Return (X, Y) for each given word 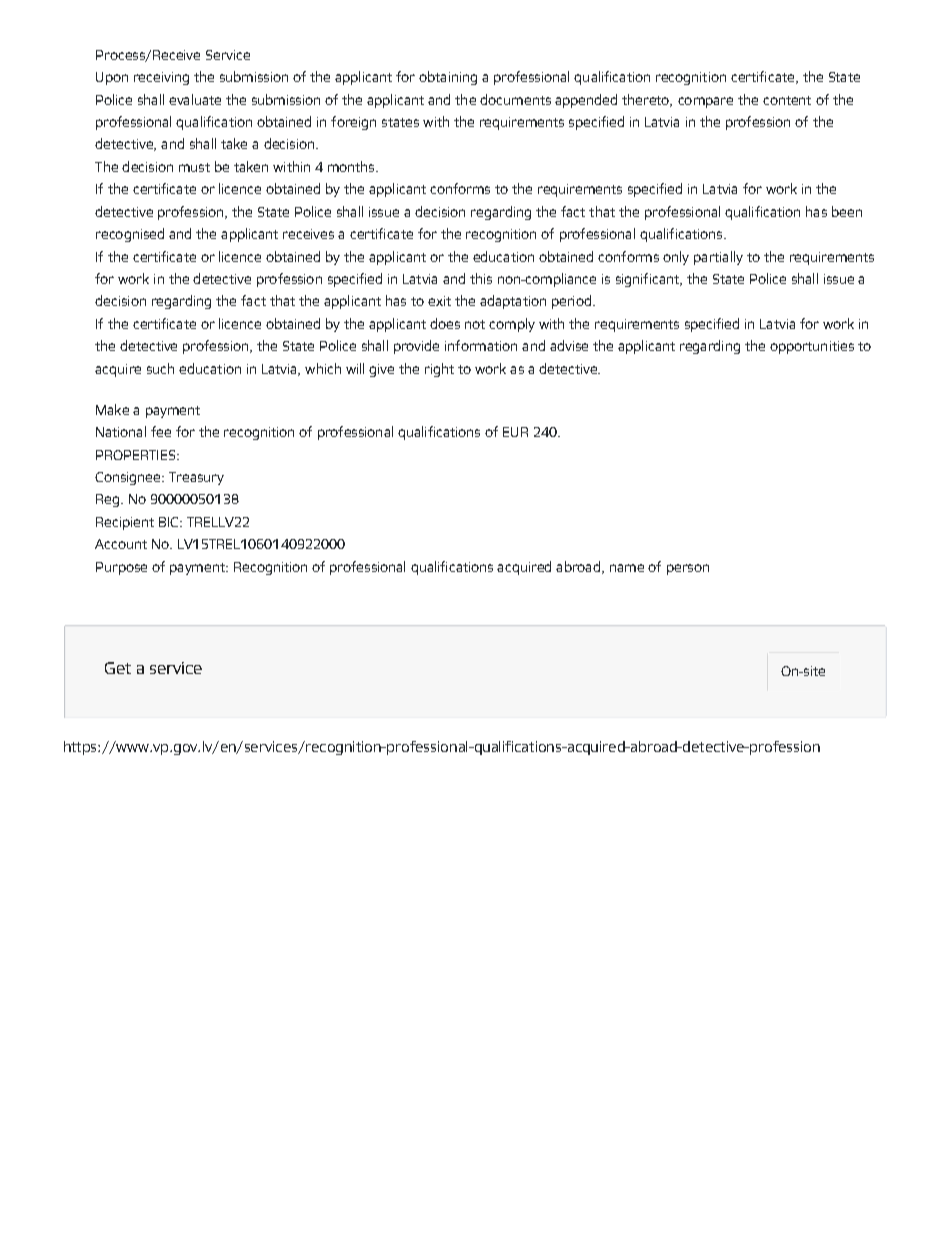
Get (118, 668)
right (439, 370)
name (627, 568)
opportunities (812, 347)
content (787, 100)
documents (515, 99)
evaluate (195, 99)
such (160, 368)
